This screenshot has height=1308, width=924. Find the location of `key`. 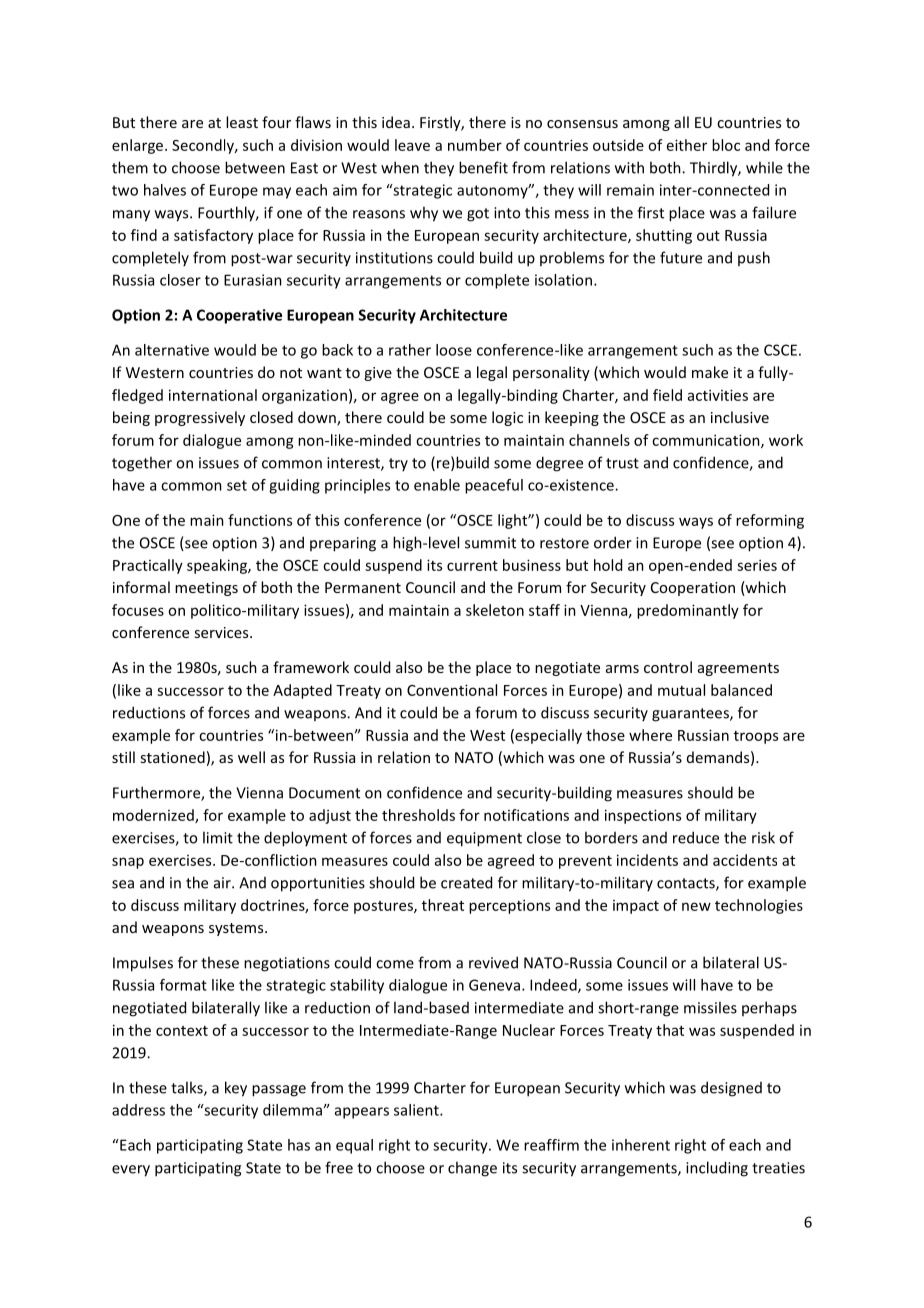

key is located at coordinates (236, 1089).
